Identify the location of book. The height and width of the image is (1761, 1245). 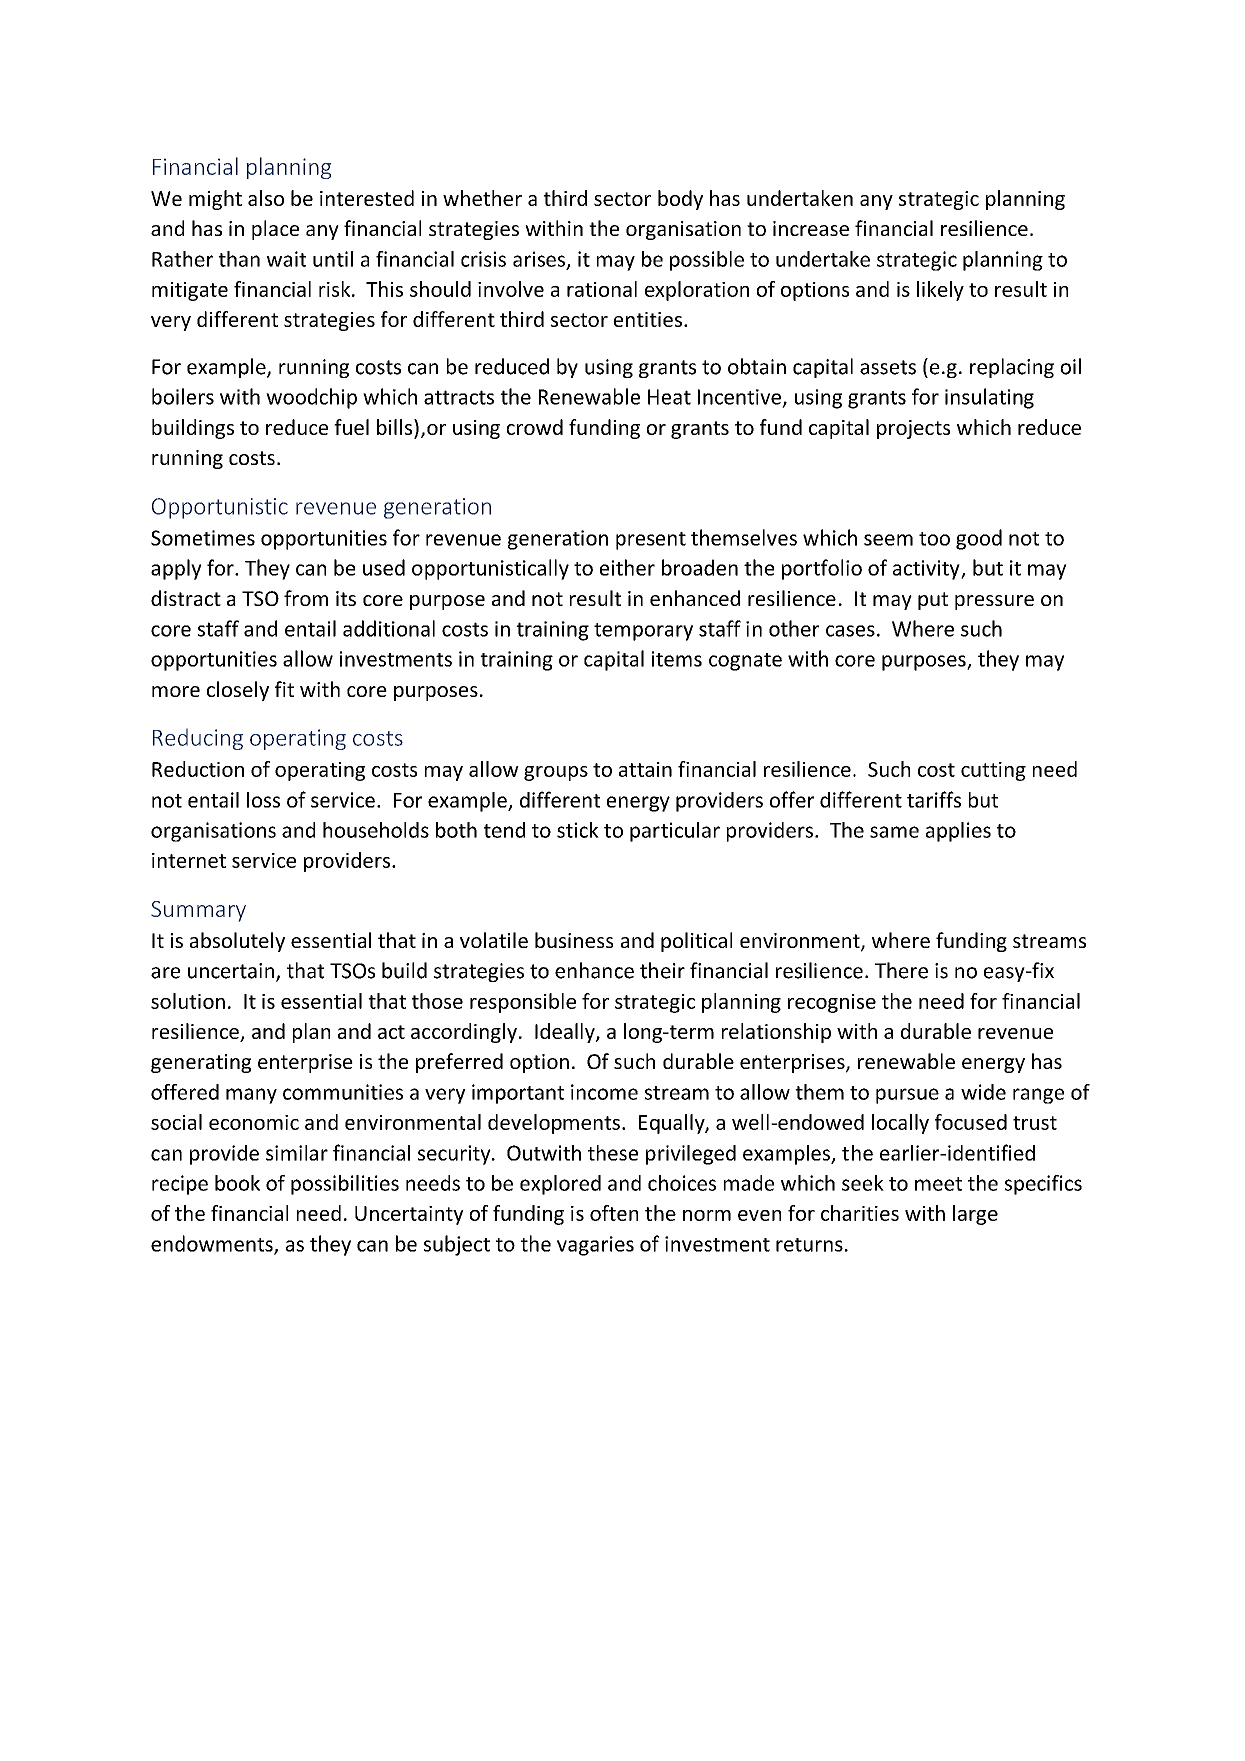
(237, 1183).
